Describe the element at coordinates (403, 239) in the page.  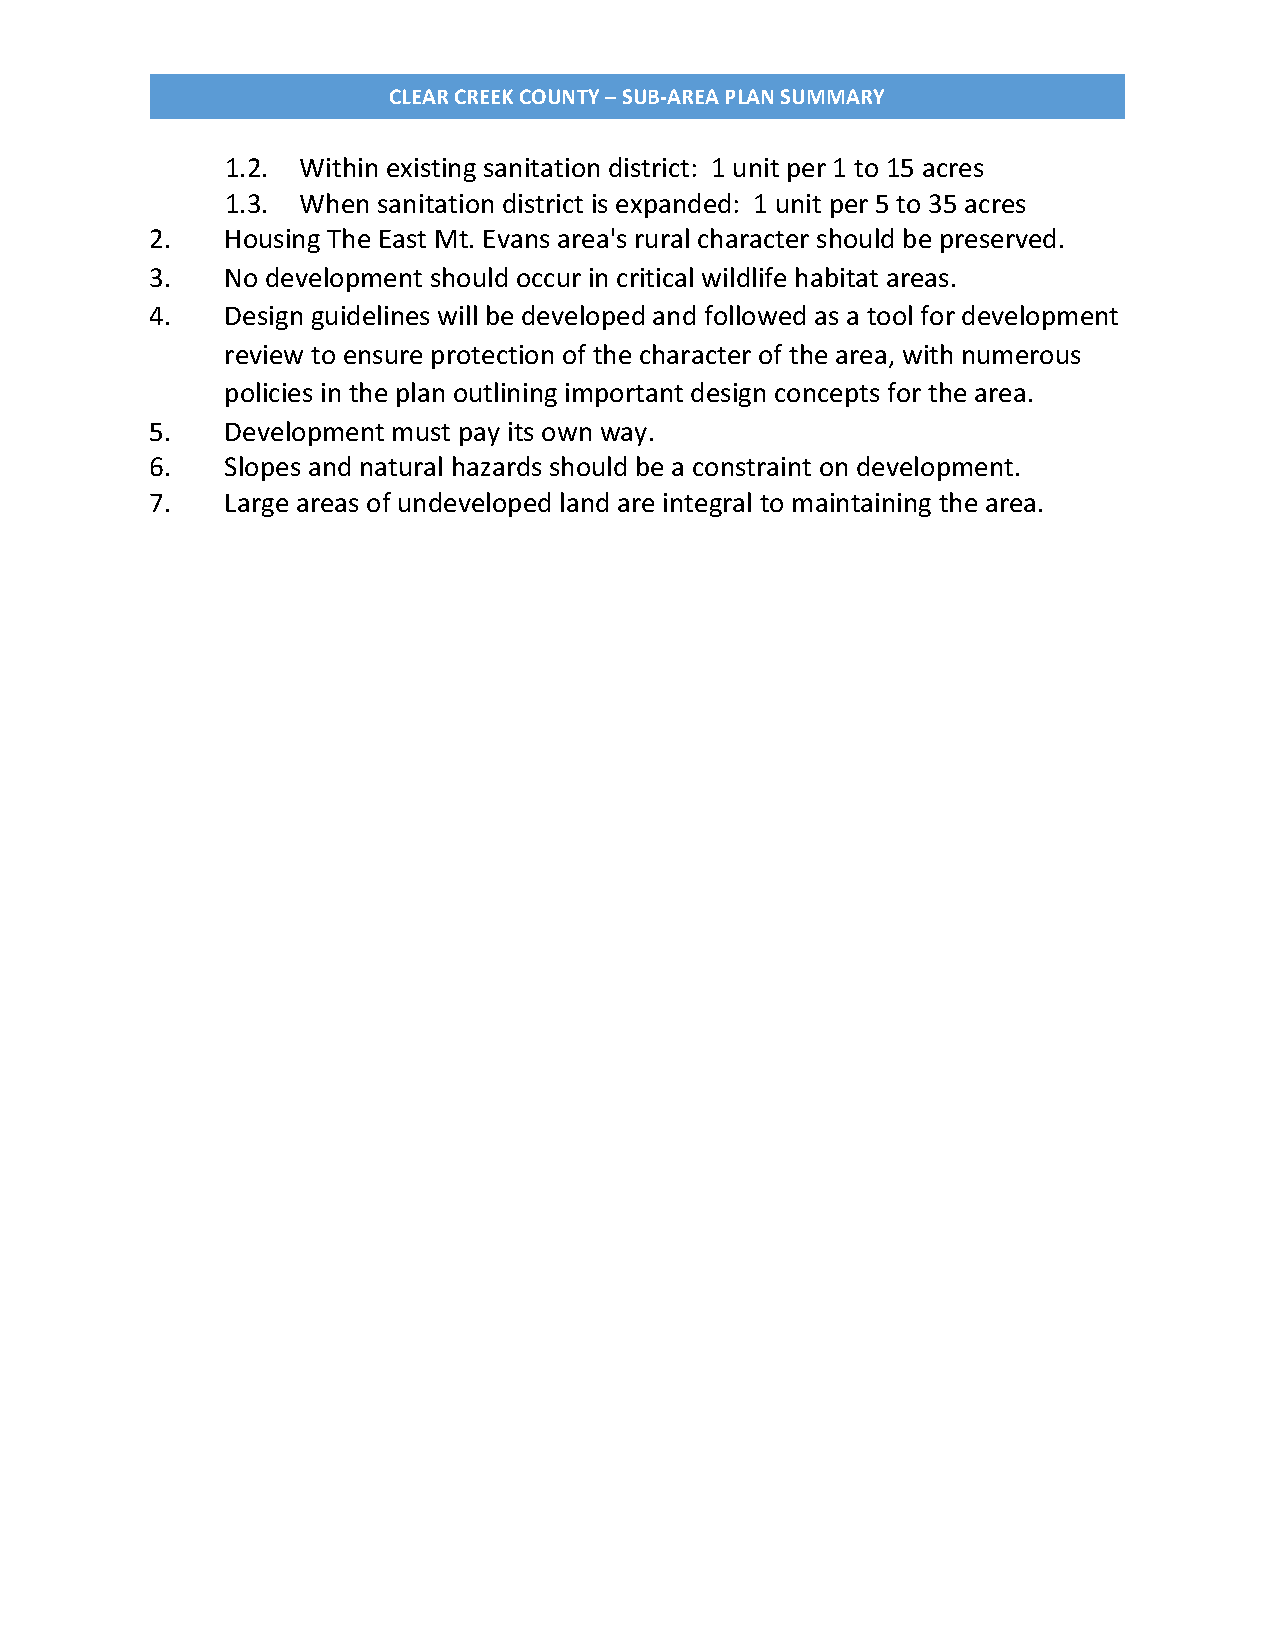
I see `East` at that location.
